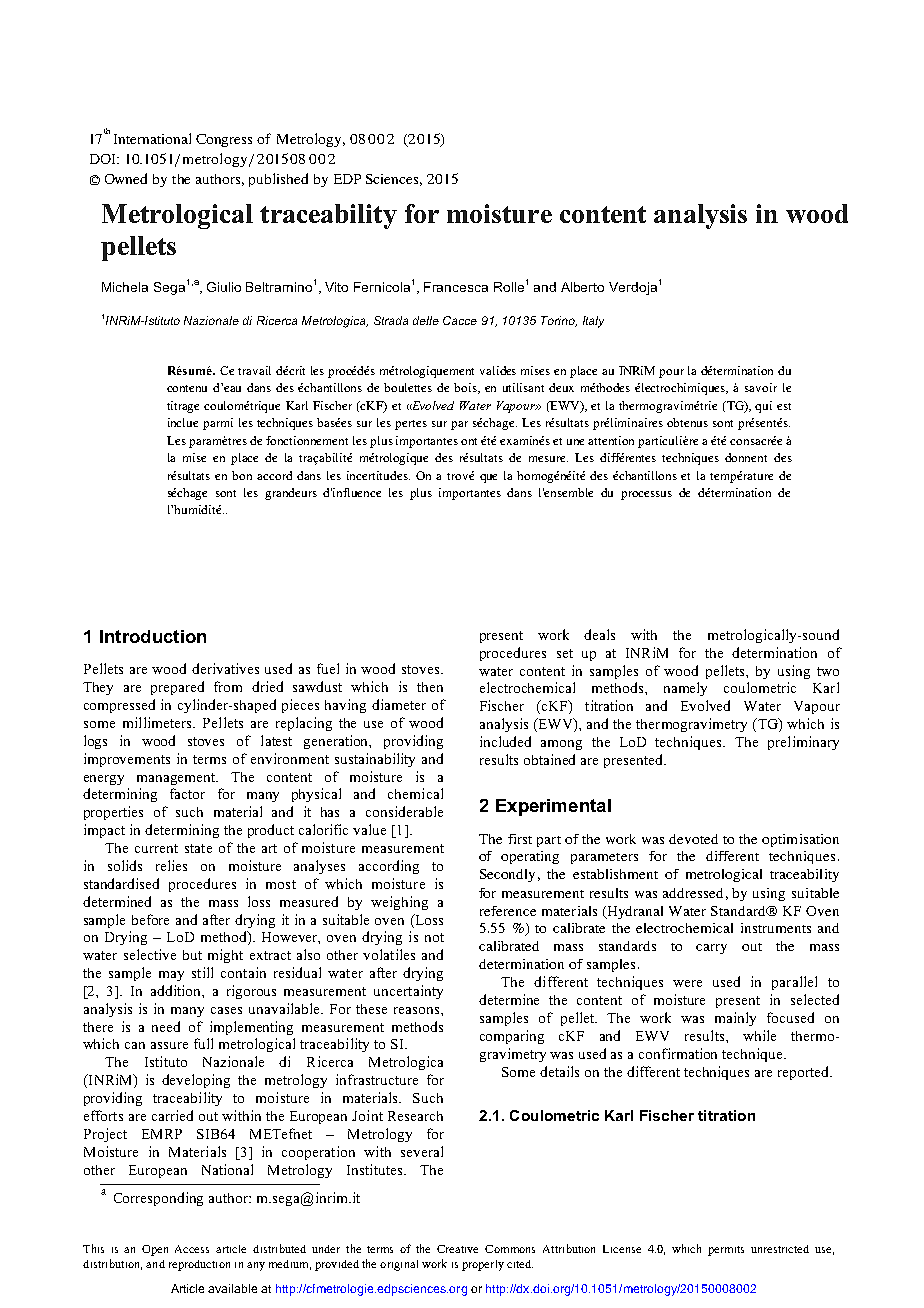 The image size is (924, 1308). I want to click on Francesca, so click(456, 287).
